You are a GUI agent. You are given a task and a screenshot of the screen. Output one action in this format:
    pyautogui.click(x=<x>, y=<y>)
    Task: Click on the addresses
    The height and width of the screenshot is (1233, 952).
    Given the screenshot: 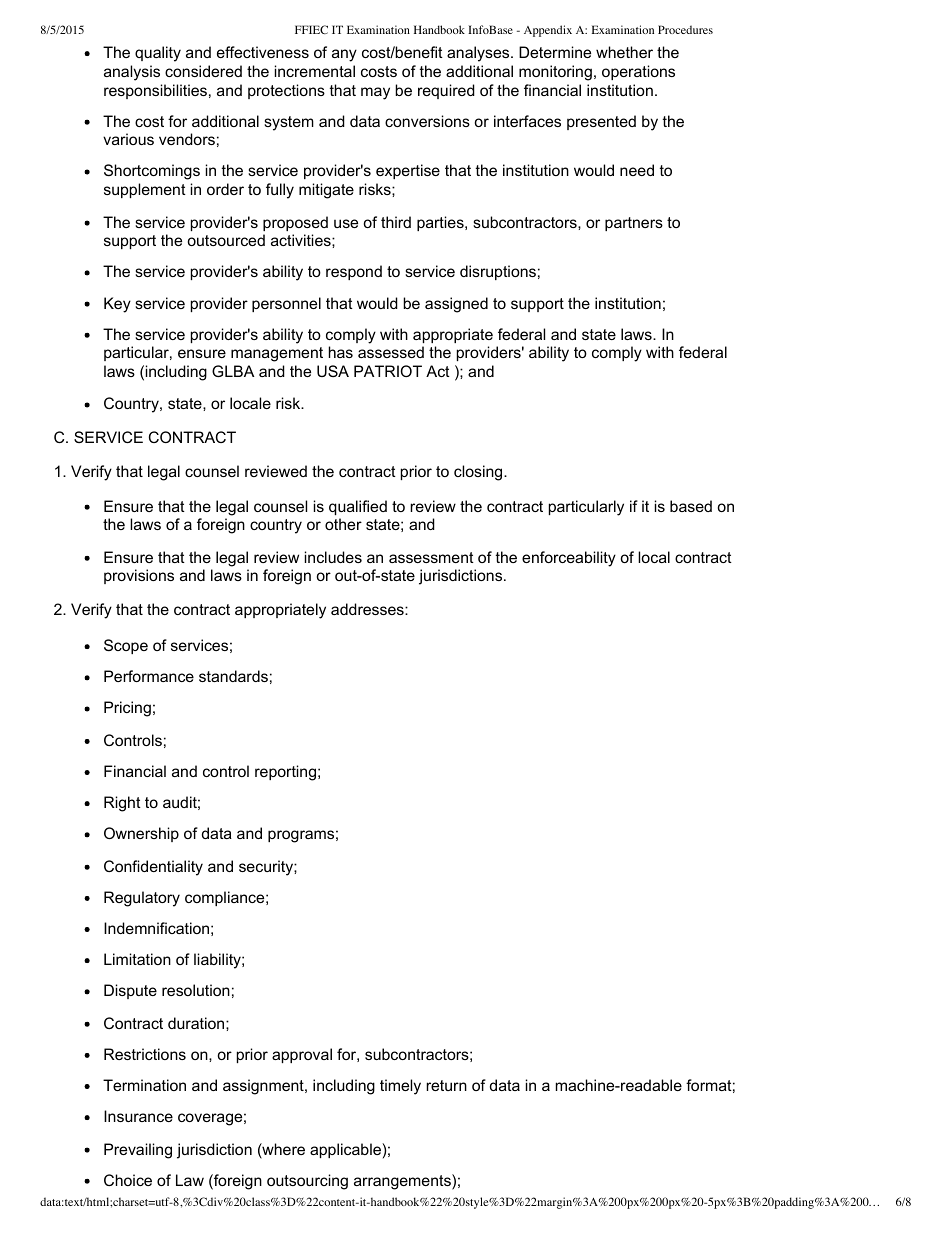 What is the action you would take?
    pyautogui.click(x=368, y=609)
